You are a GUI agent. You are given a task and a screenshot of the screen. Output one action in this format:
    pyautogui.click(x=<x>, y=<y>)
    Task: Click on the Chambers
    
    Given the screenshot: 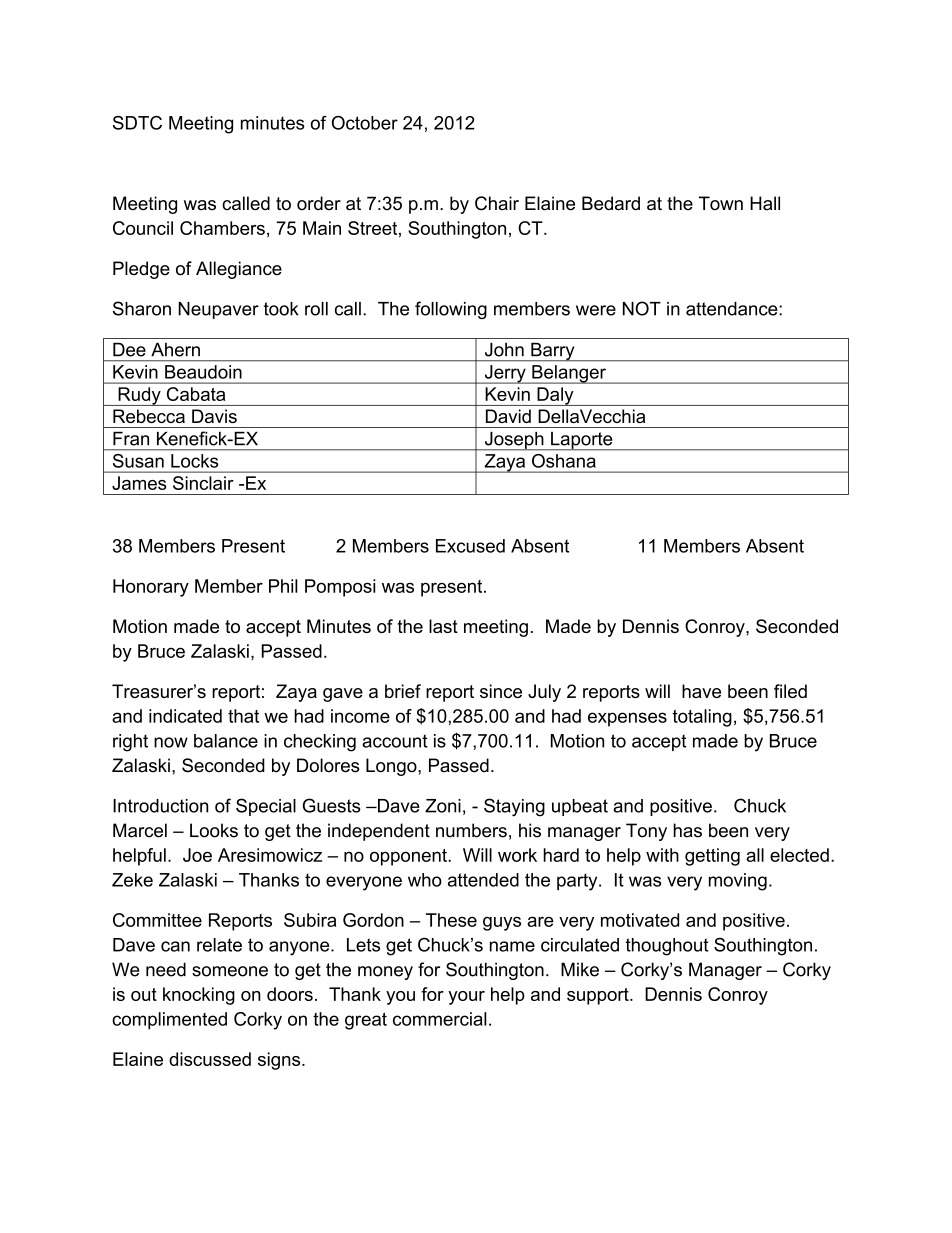 What is the action you would take?
    pyautogui.click(x=222, y=228)
